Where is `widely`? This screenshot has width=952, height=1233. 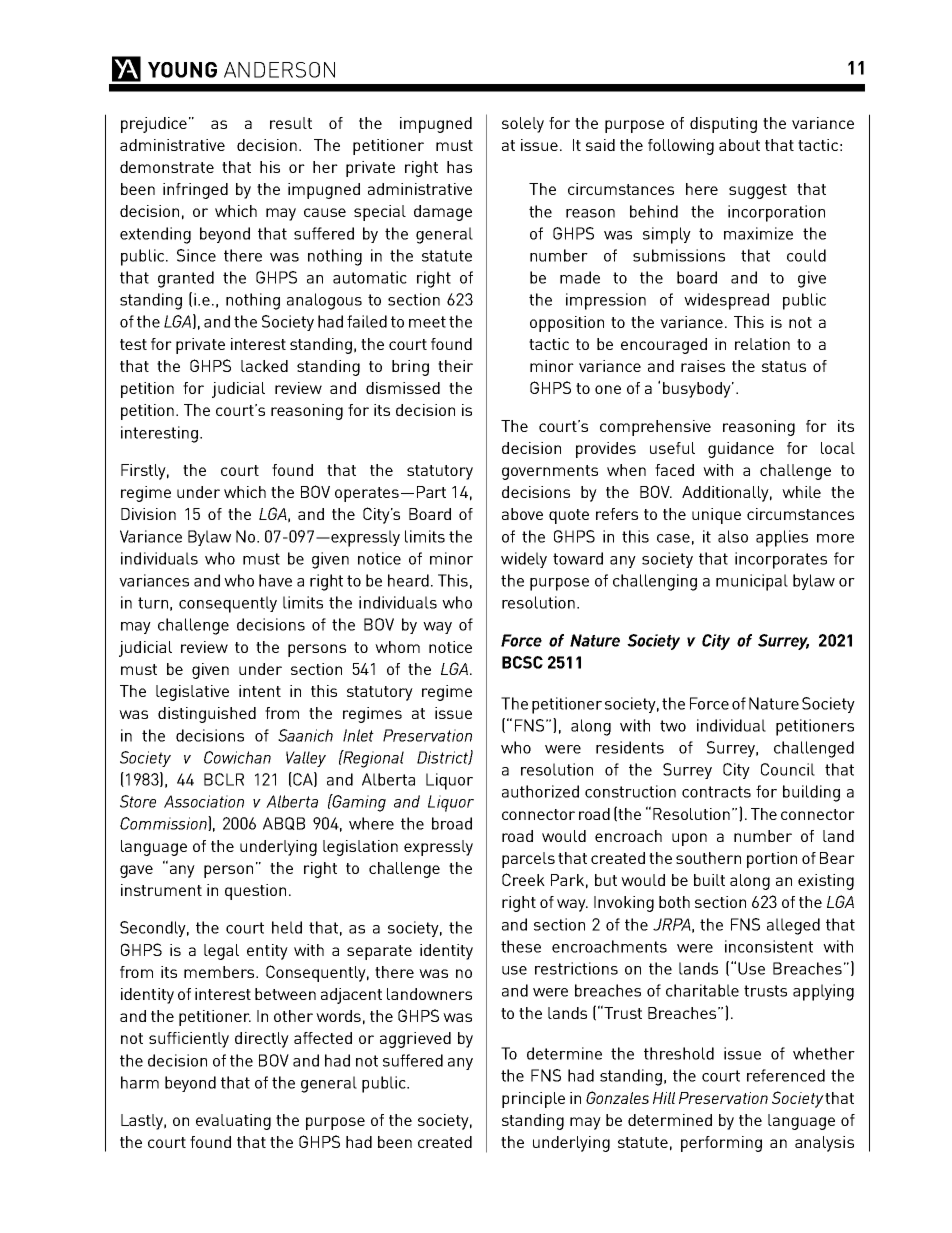
widely is located at coordinates (524, 560).
